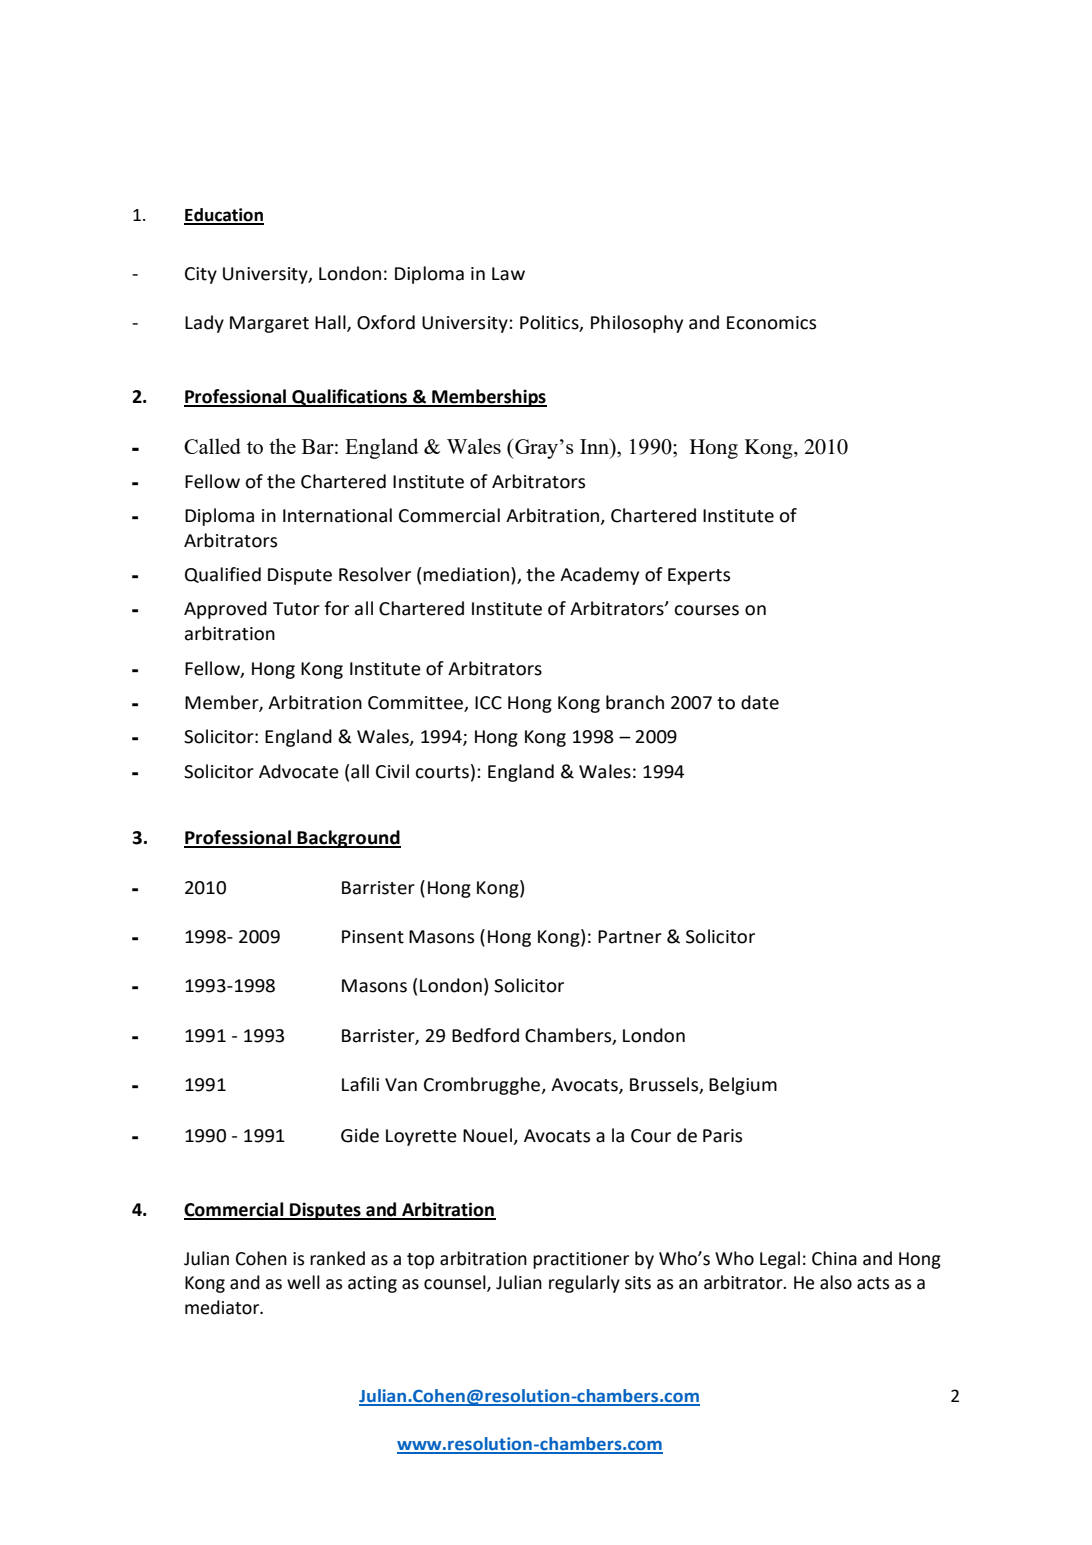 The image size is (1092, 1545). I want to click on Bedford, so click(485, 1035).
